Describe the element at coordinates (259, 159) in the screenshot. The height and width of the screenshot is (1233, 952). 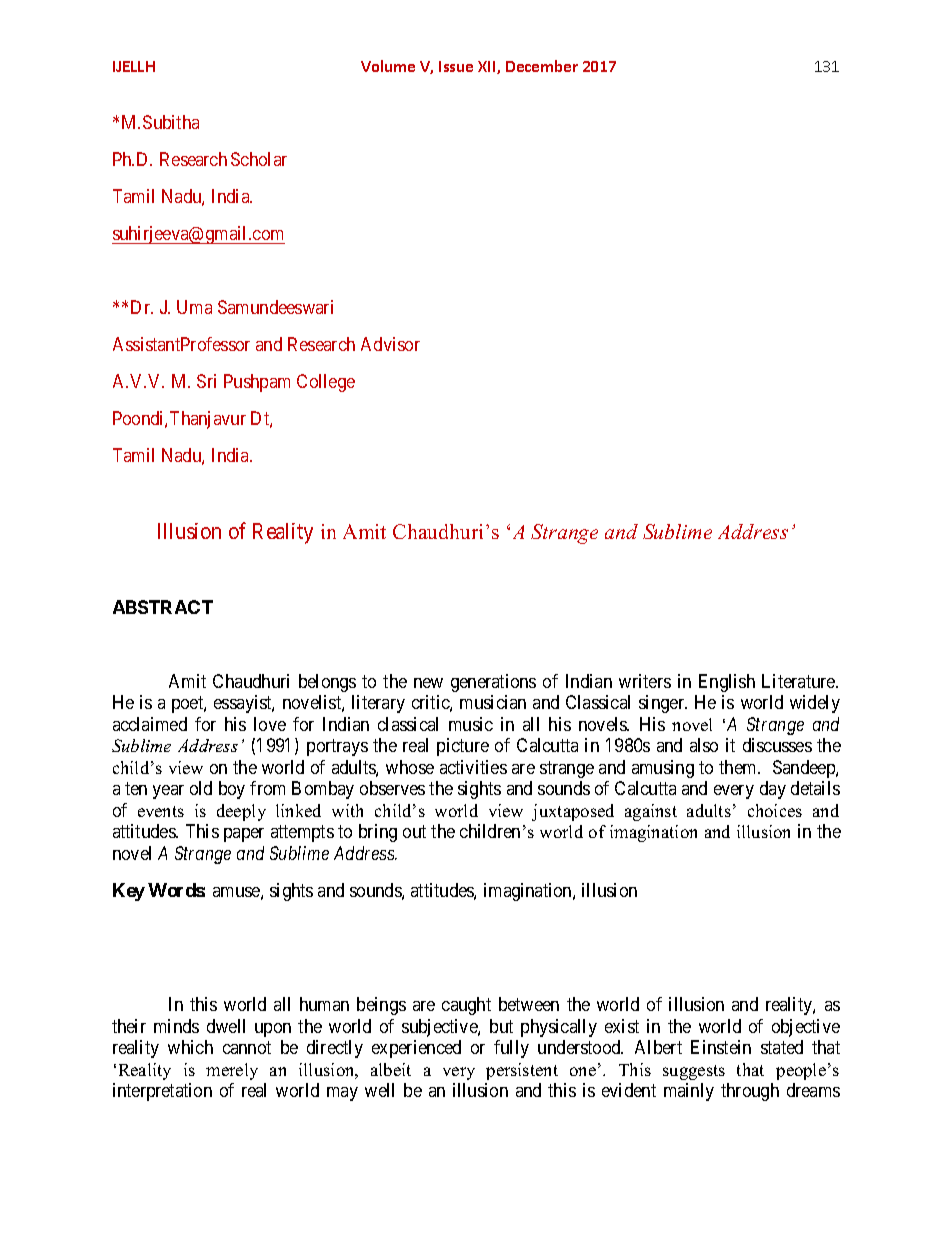
I see `Scholar` at that location.
